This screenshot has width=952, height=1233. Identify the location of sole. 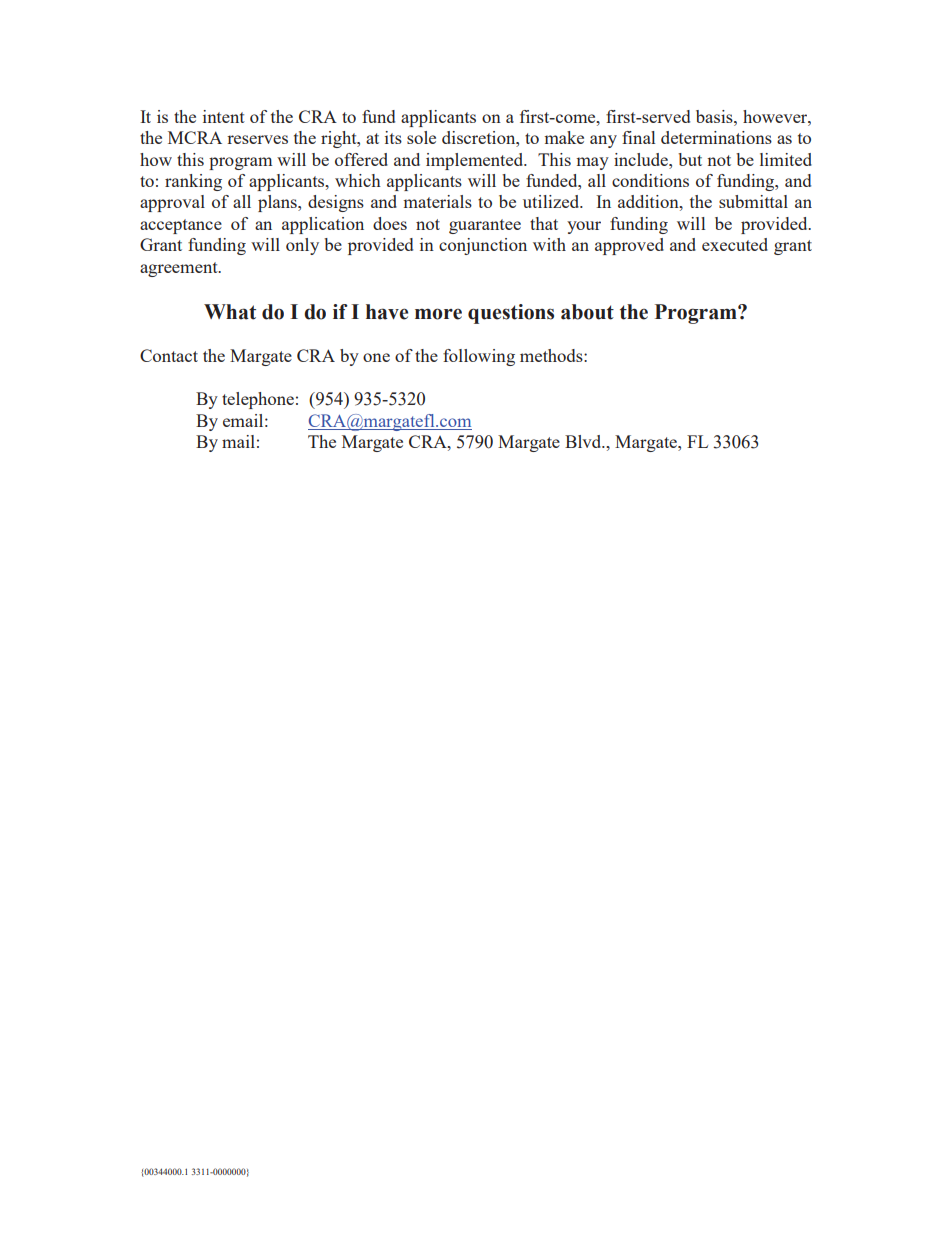
(421, 137).
